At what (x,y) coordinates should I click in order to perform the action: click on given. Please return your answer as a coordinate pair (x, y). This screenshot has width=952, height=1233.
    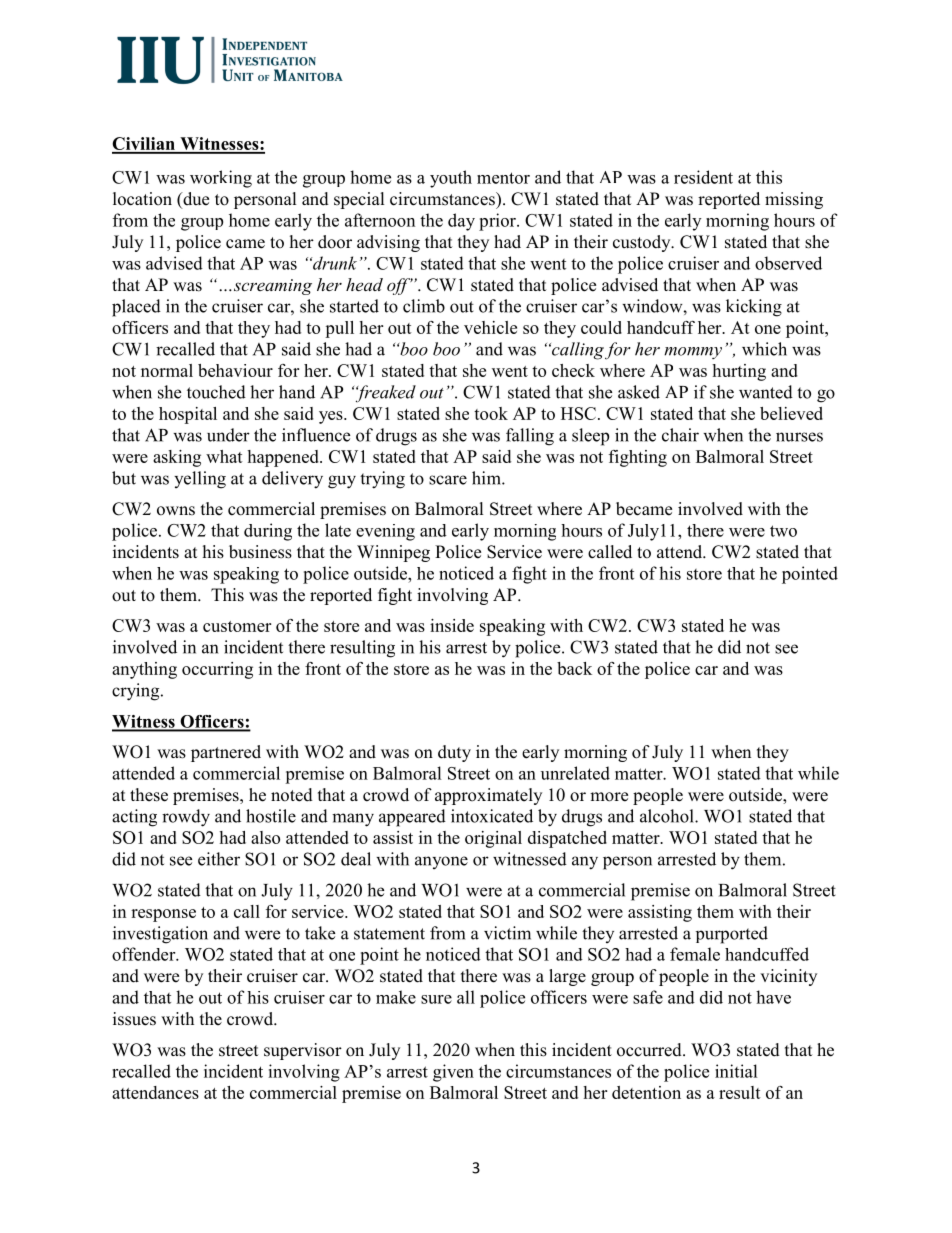
    Looking at the image, I should click on (453, 1073).
